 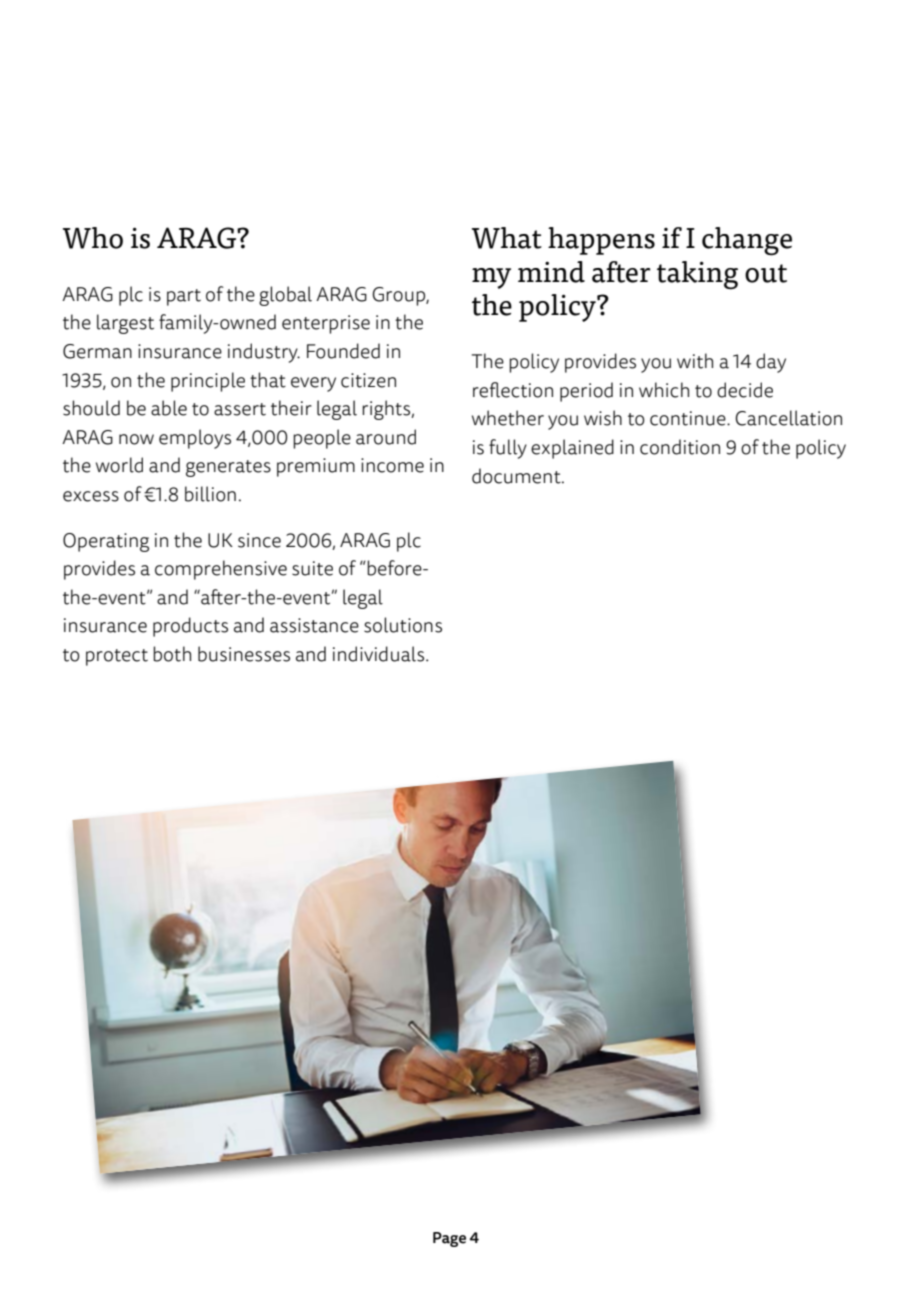 I want to click on solutions, so click(x=403, y=625).
